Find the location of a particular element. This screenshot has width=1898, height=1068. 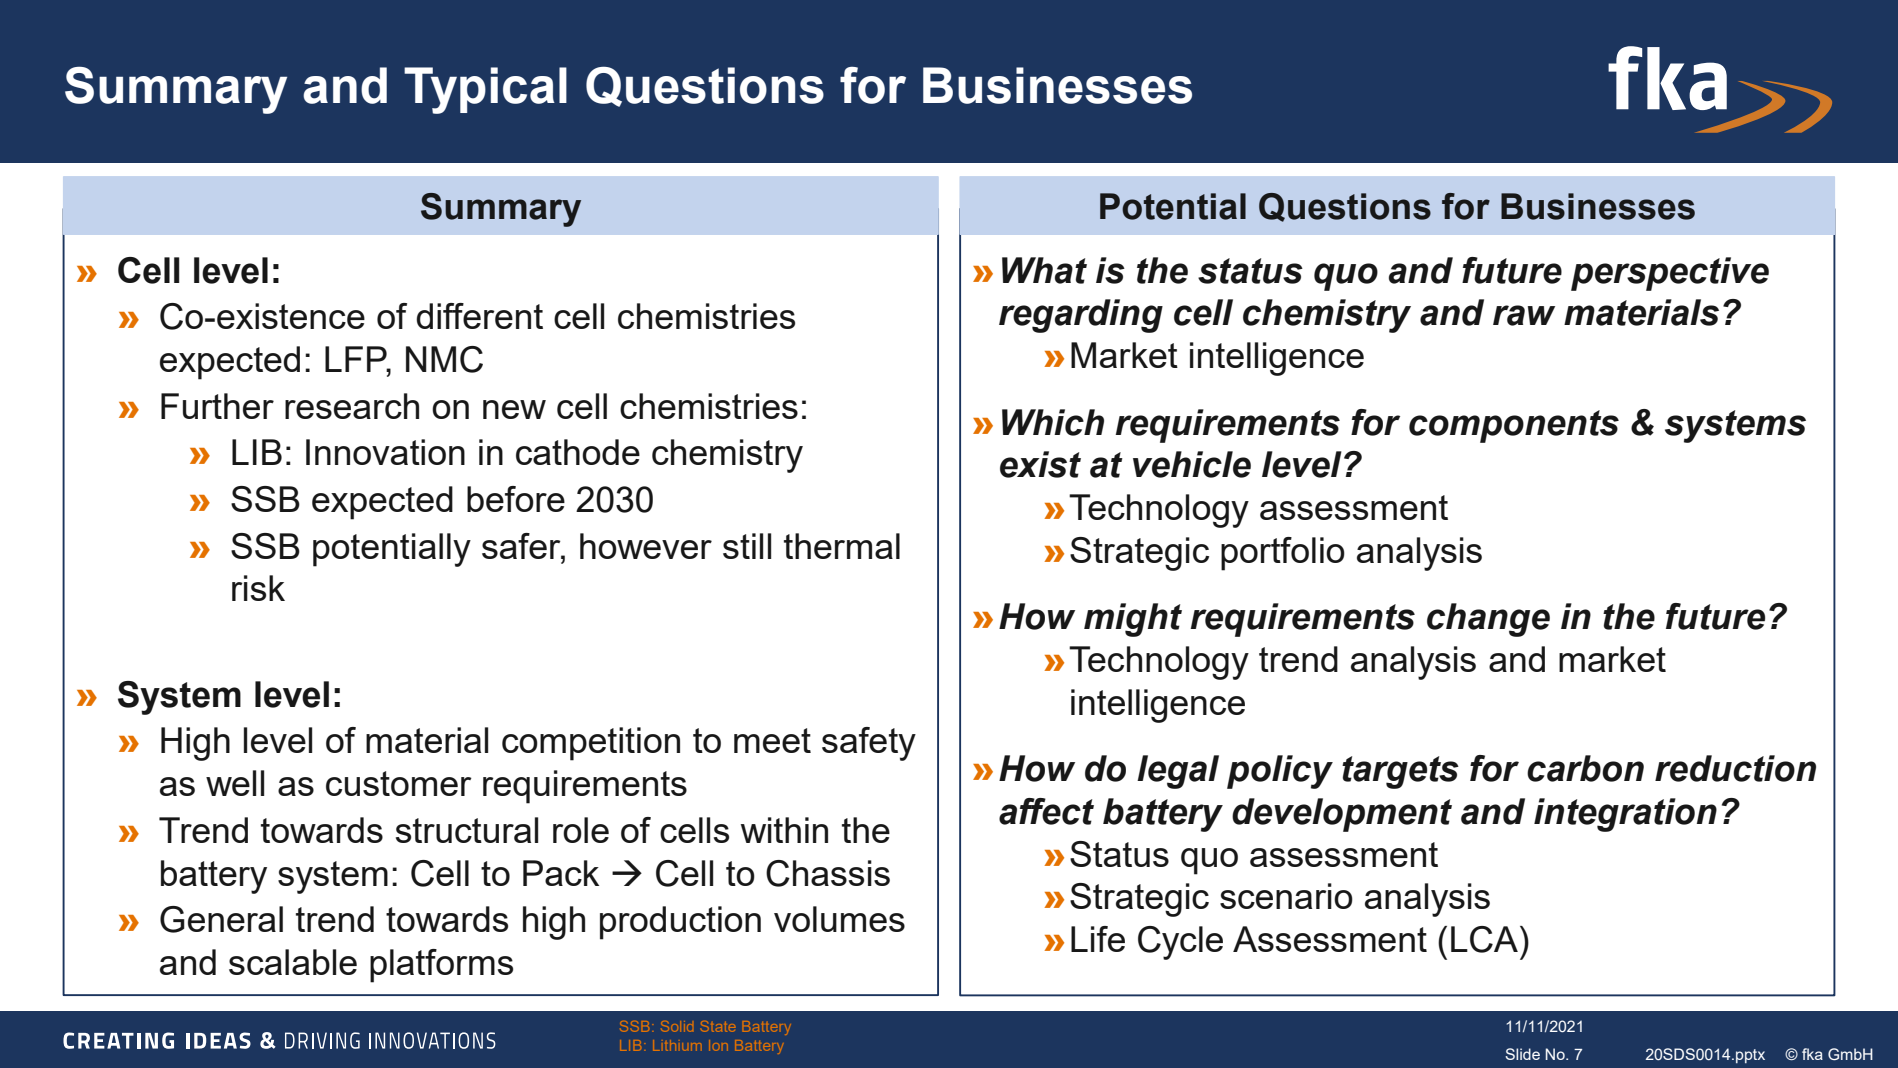

Which is located at coordinates (1053, 422).
